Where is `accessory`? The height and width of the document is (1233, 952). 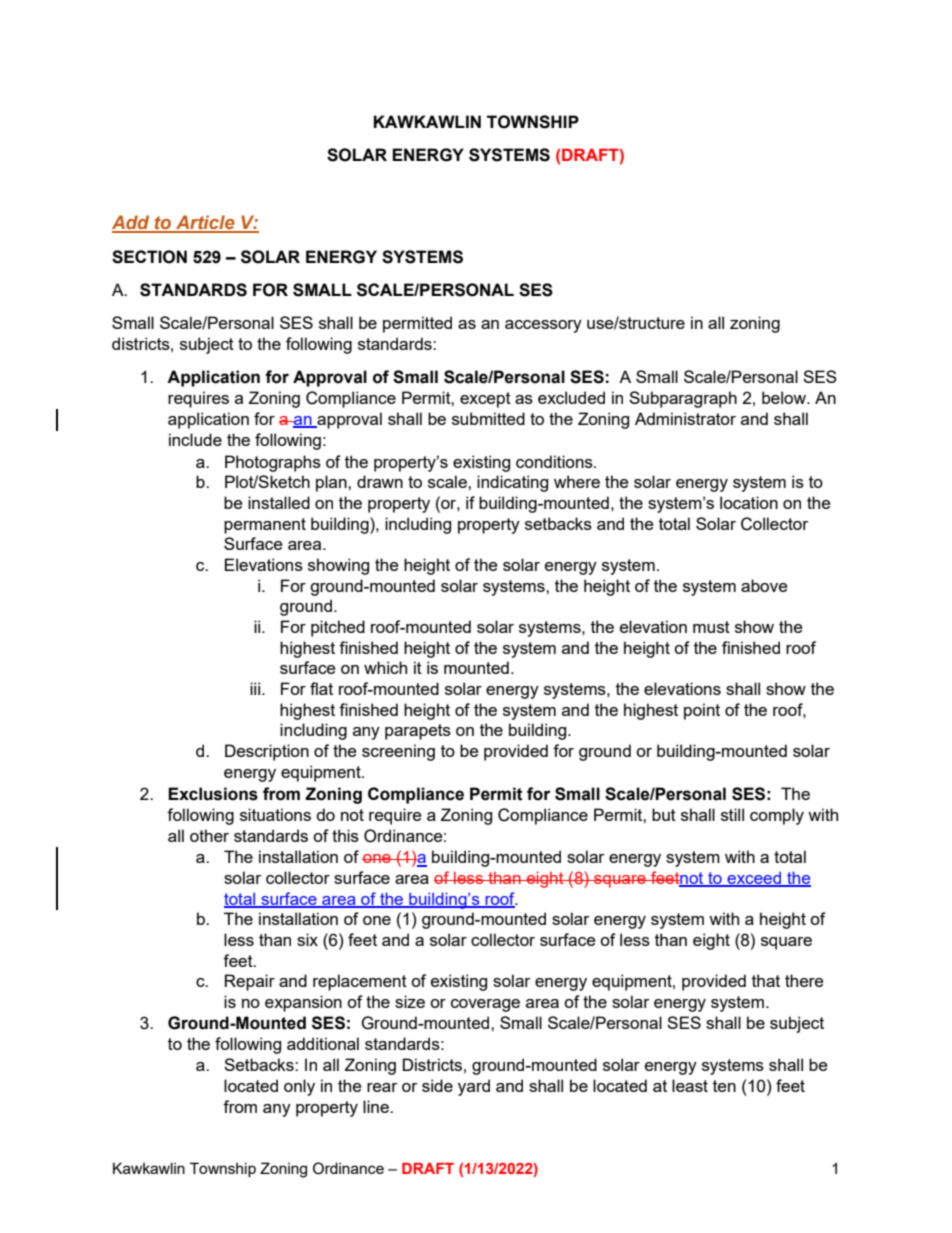 accessory is located at coordinates (543, 326).
